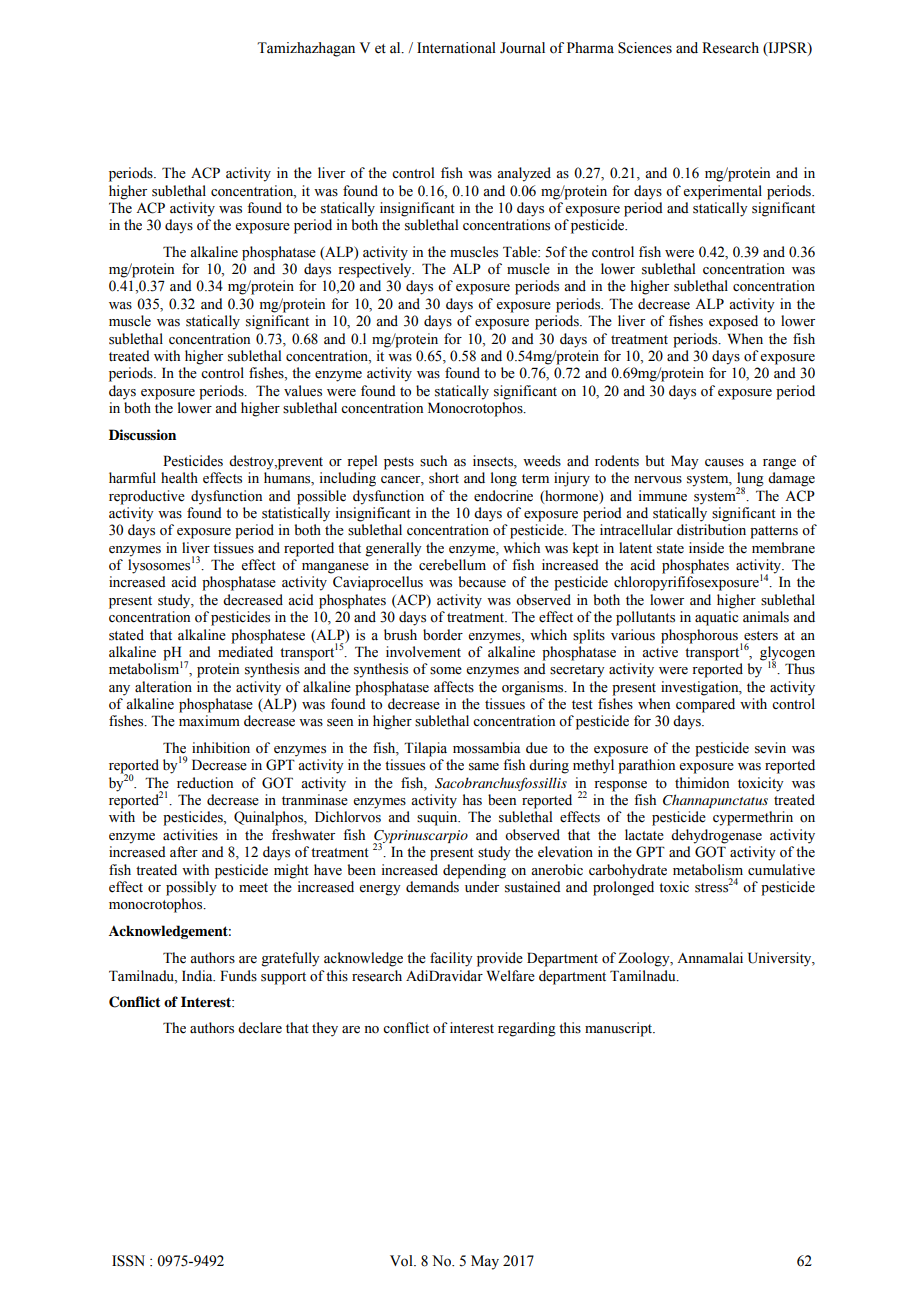  Describe the element at coordinates (645, 48) in the page. I see `Sciences` at that location.
